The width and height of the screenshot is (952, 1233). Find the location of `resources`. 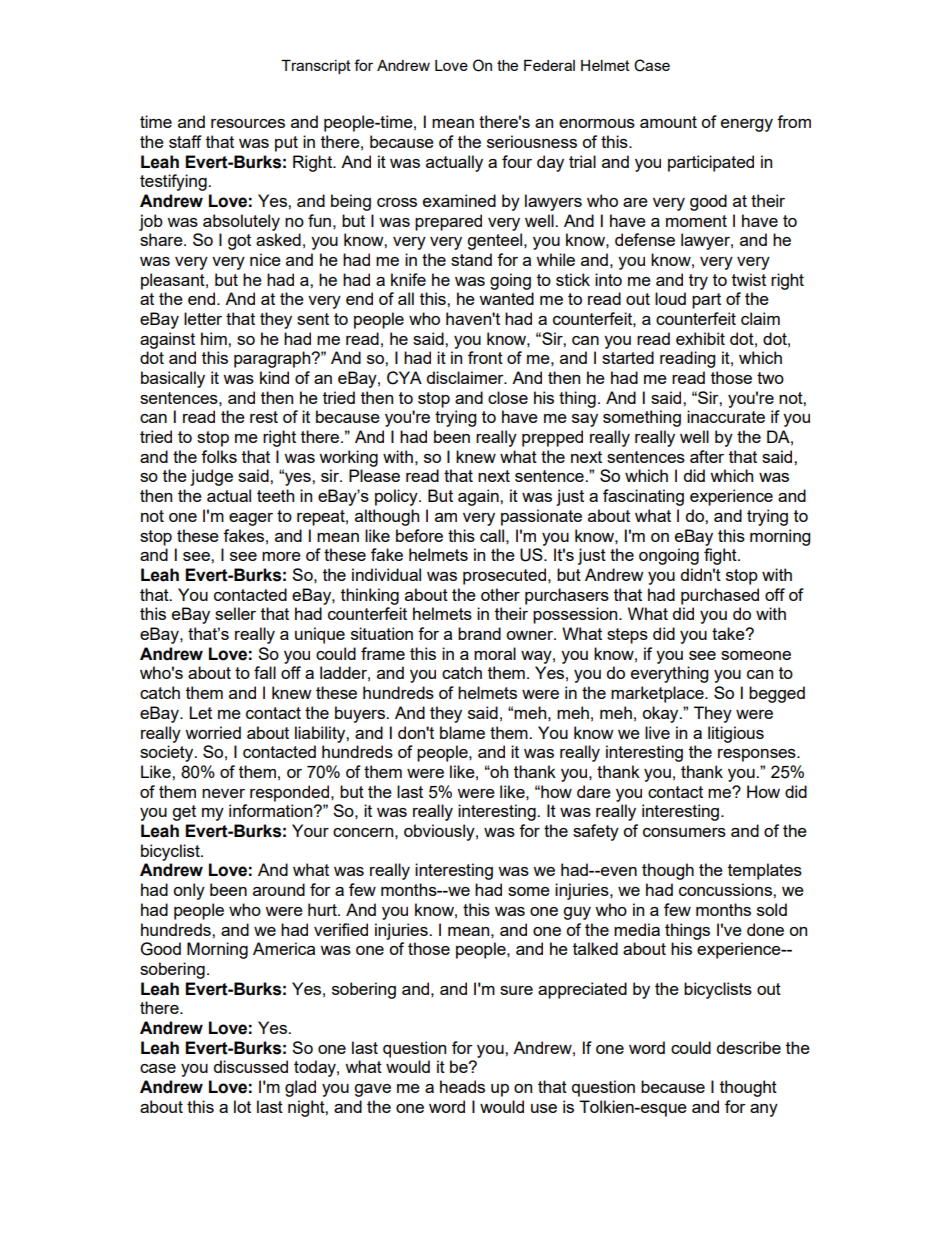

resources is located at coordinates (248, 123).
